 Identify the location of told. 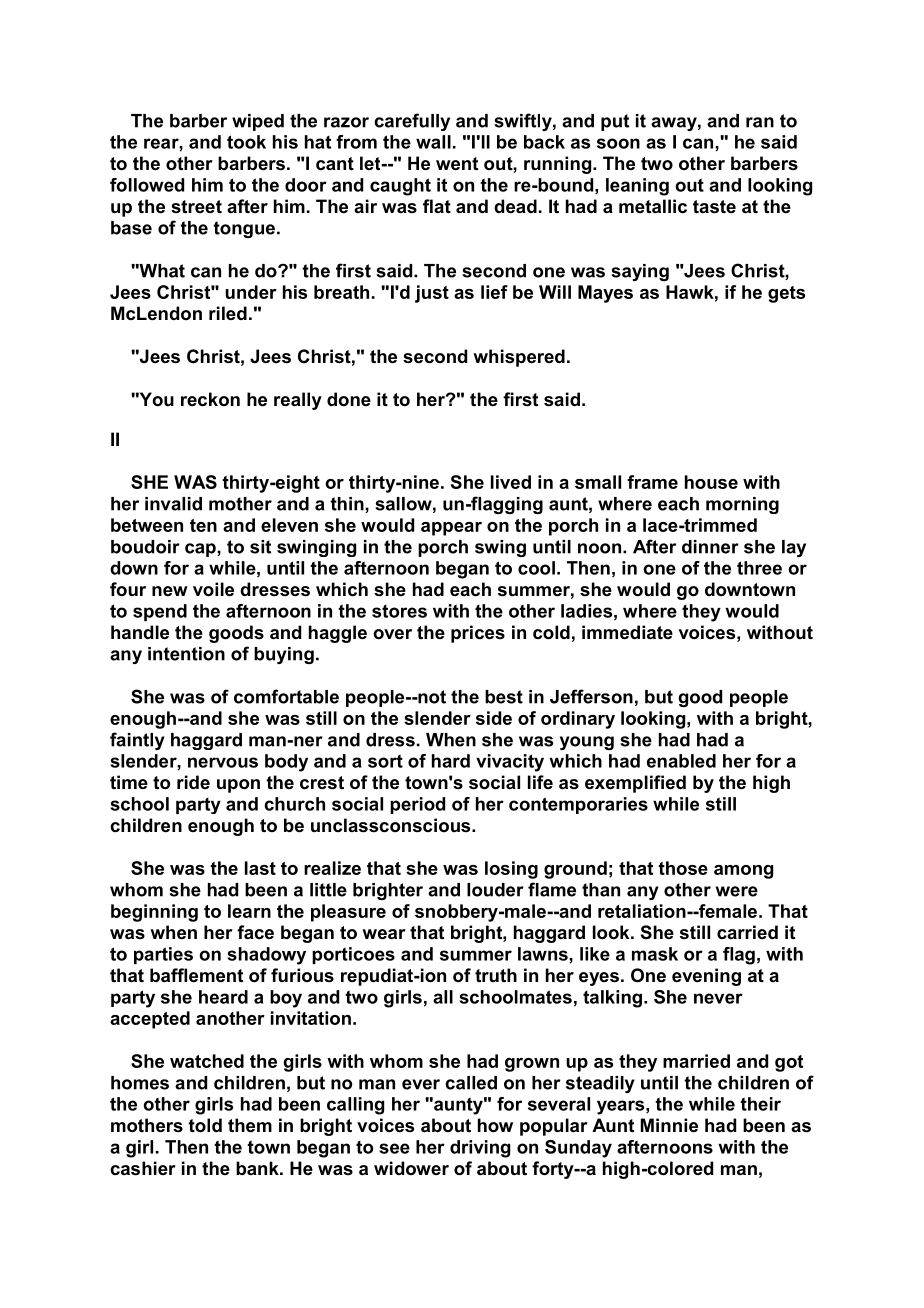
(205, 1125).
